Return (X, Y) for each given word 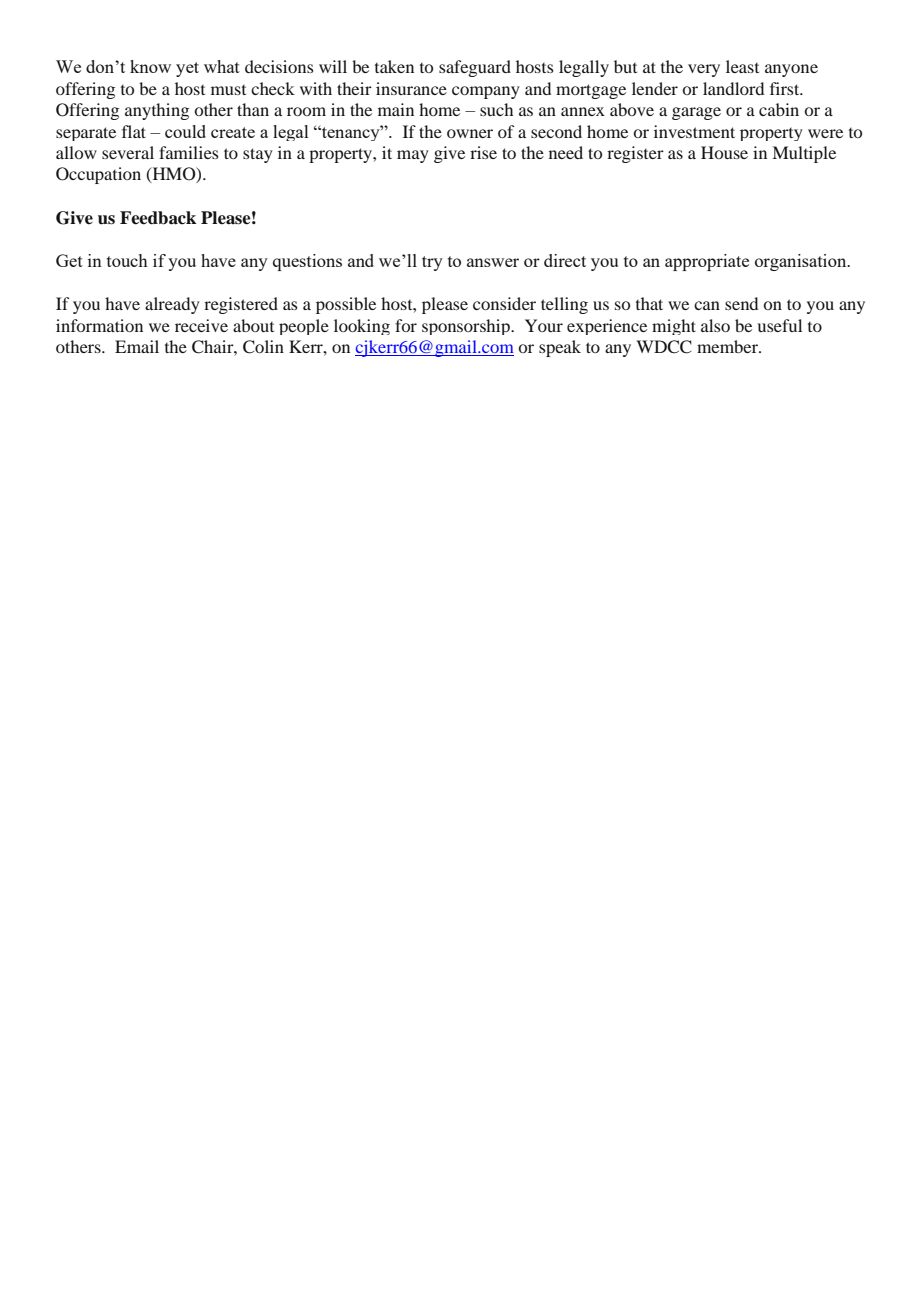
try (432, 263)
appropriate (707, 262)
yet (187, 69)
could (185, 131)
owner (470, 133)
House (724, 152)
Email (137, 346)
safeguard (475, 68)
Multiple (804, 154)
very (704, 70)
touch (127, 260)
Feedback (158, 218)
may (413, 156)
